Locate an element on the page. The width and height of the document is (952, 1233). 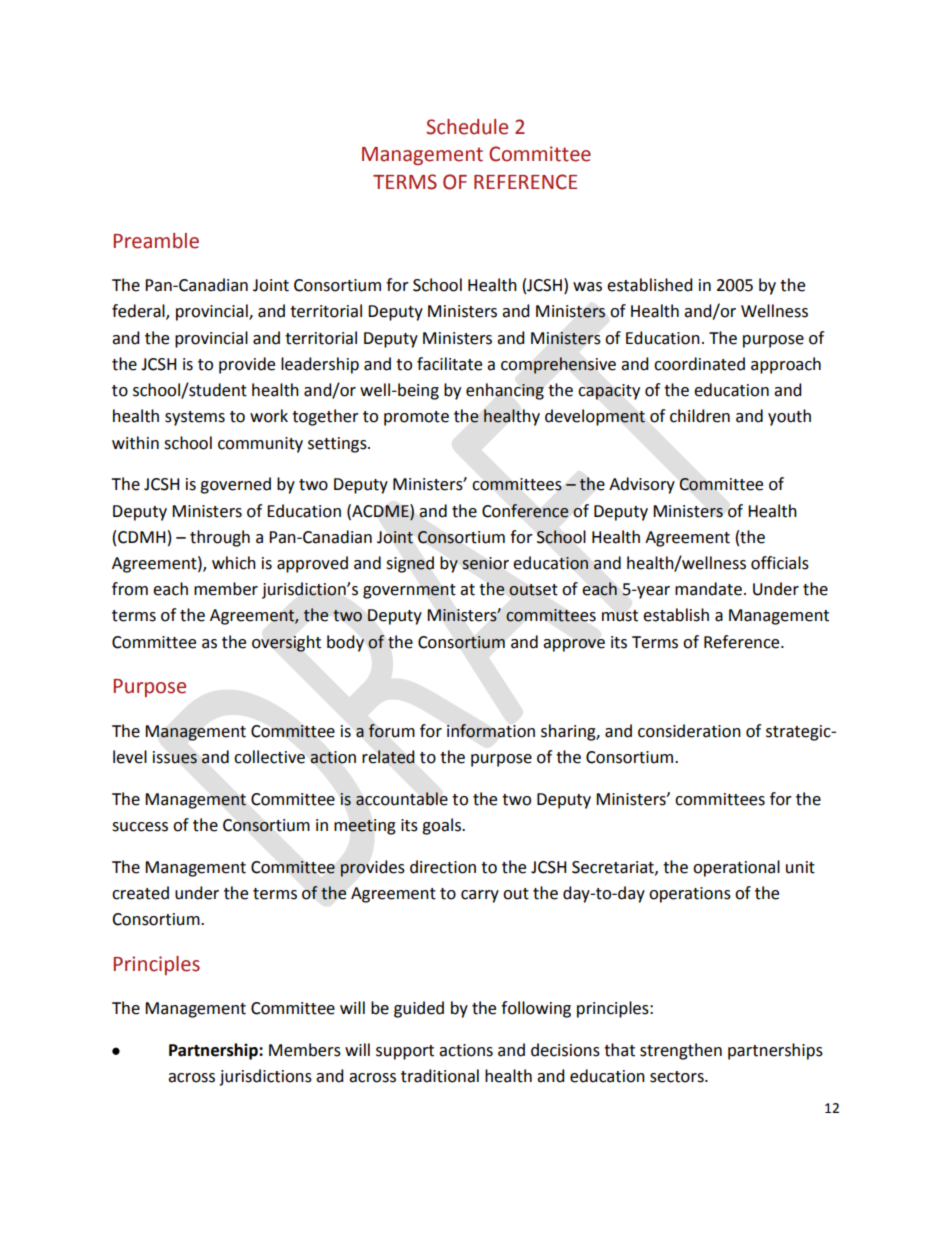
support is located at coordinates (405, 1052).
